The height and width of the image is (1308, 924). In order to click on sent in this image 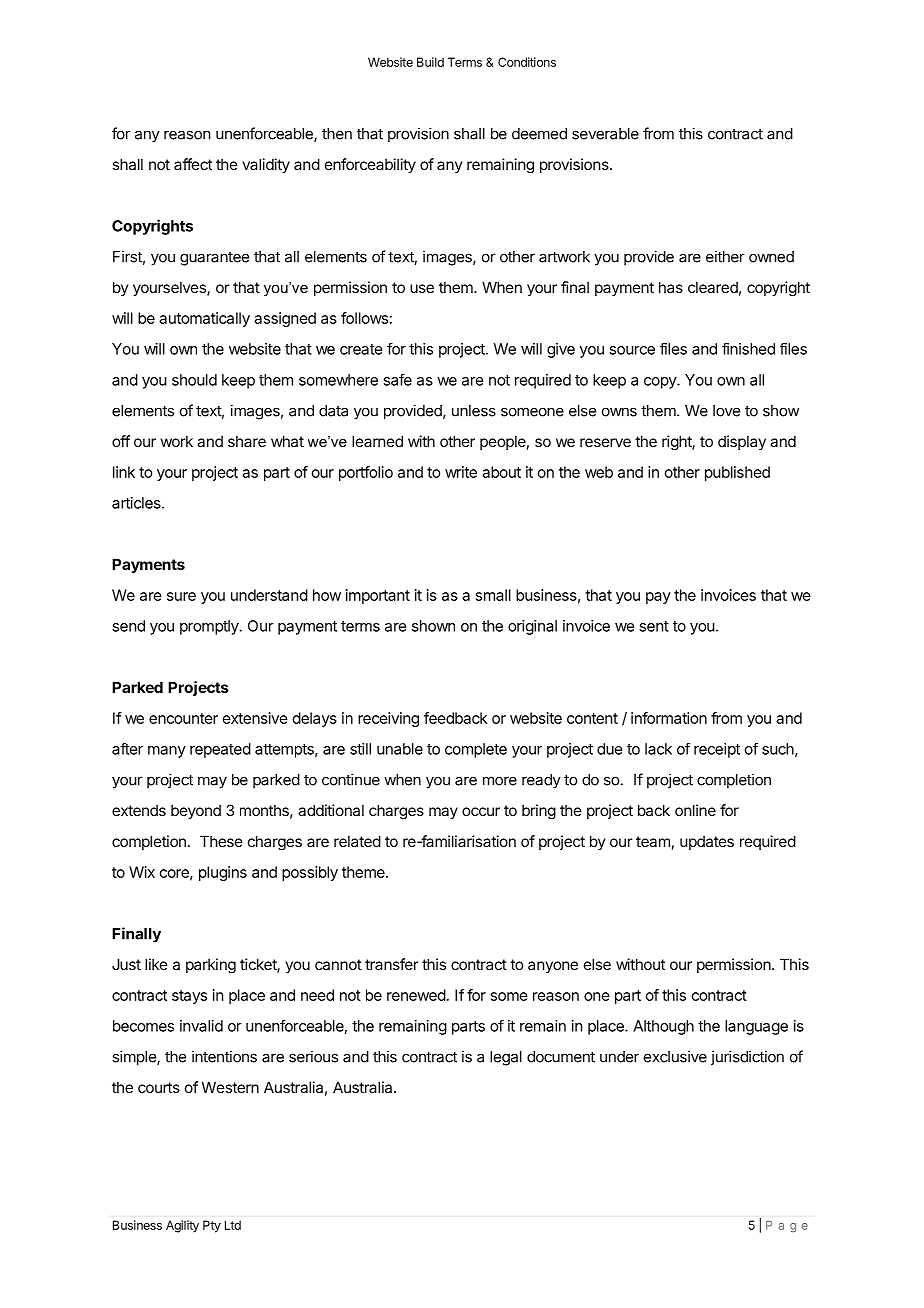, I will do `click(654, 626)`.
